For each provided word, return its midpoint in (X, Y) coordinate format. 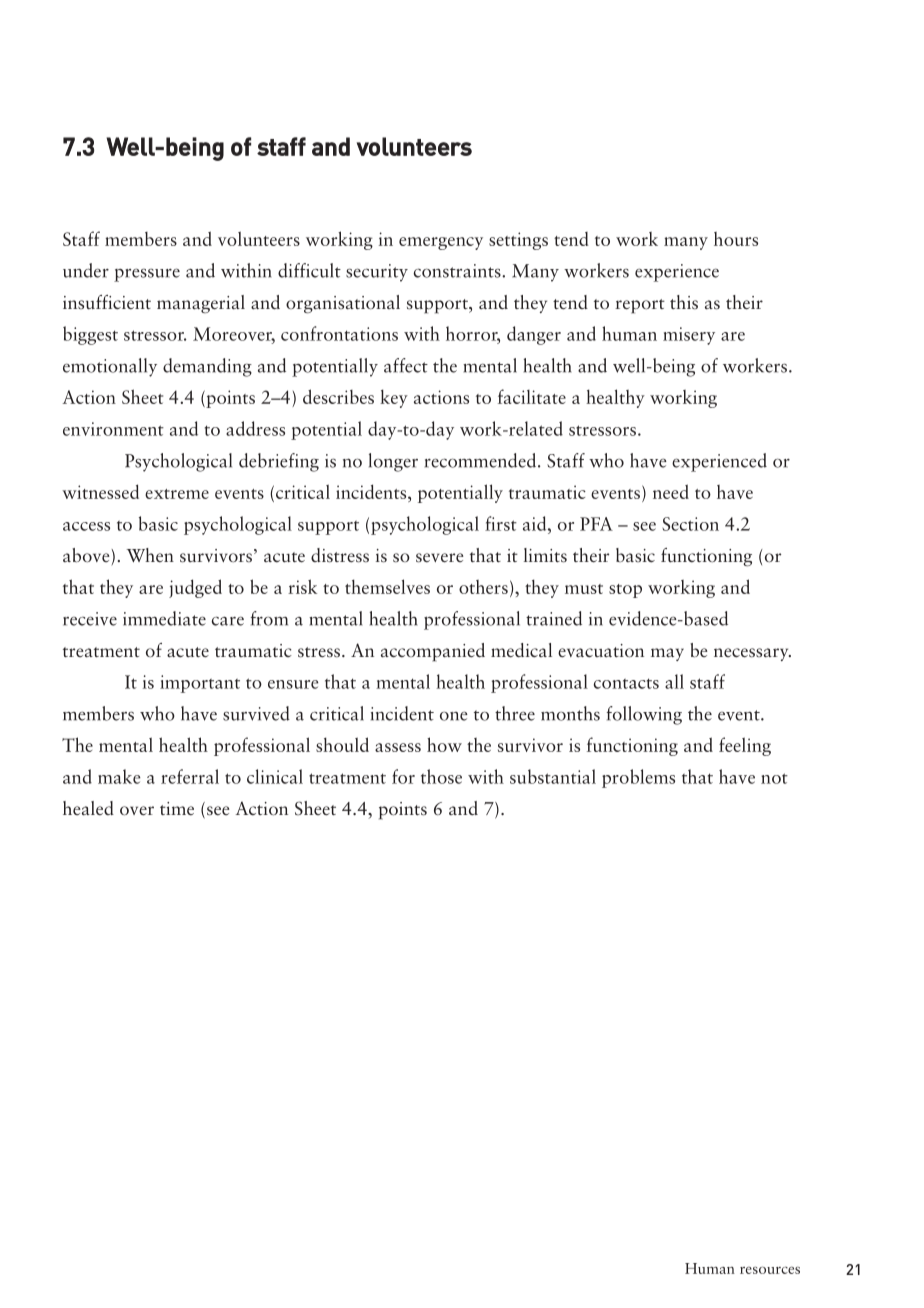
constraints (458, 271)
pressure (147, 275)
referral (190, 776)
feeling (745, 746)
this (684, 302)
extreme (177, 494)
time (177, 808)
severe (440, 558)
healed (88, 808)
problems (638, 778)
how (444, 744)
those (441, 776)
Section (690, 524)
